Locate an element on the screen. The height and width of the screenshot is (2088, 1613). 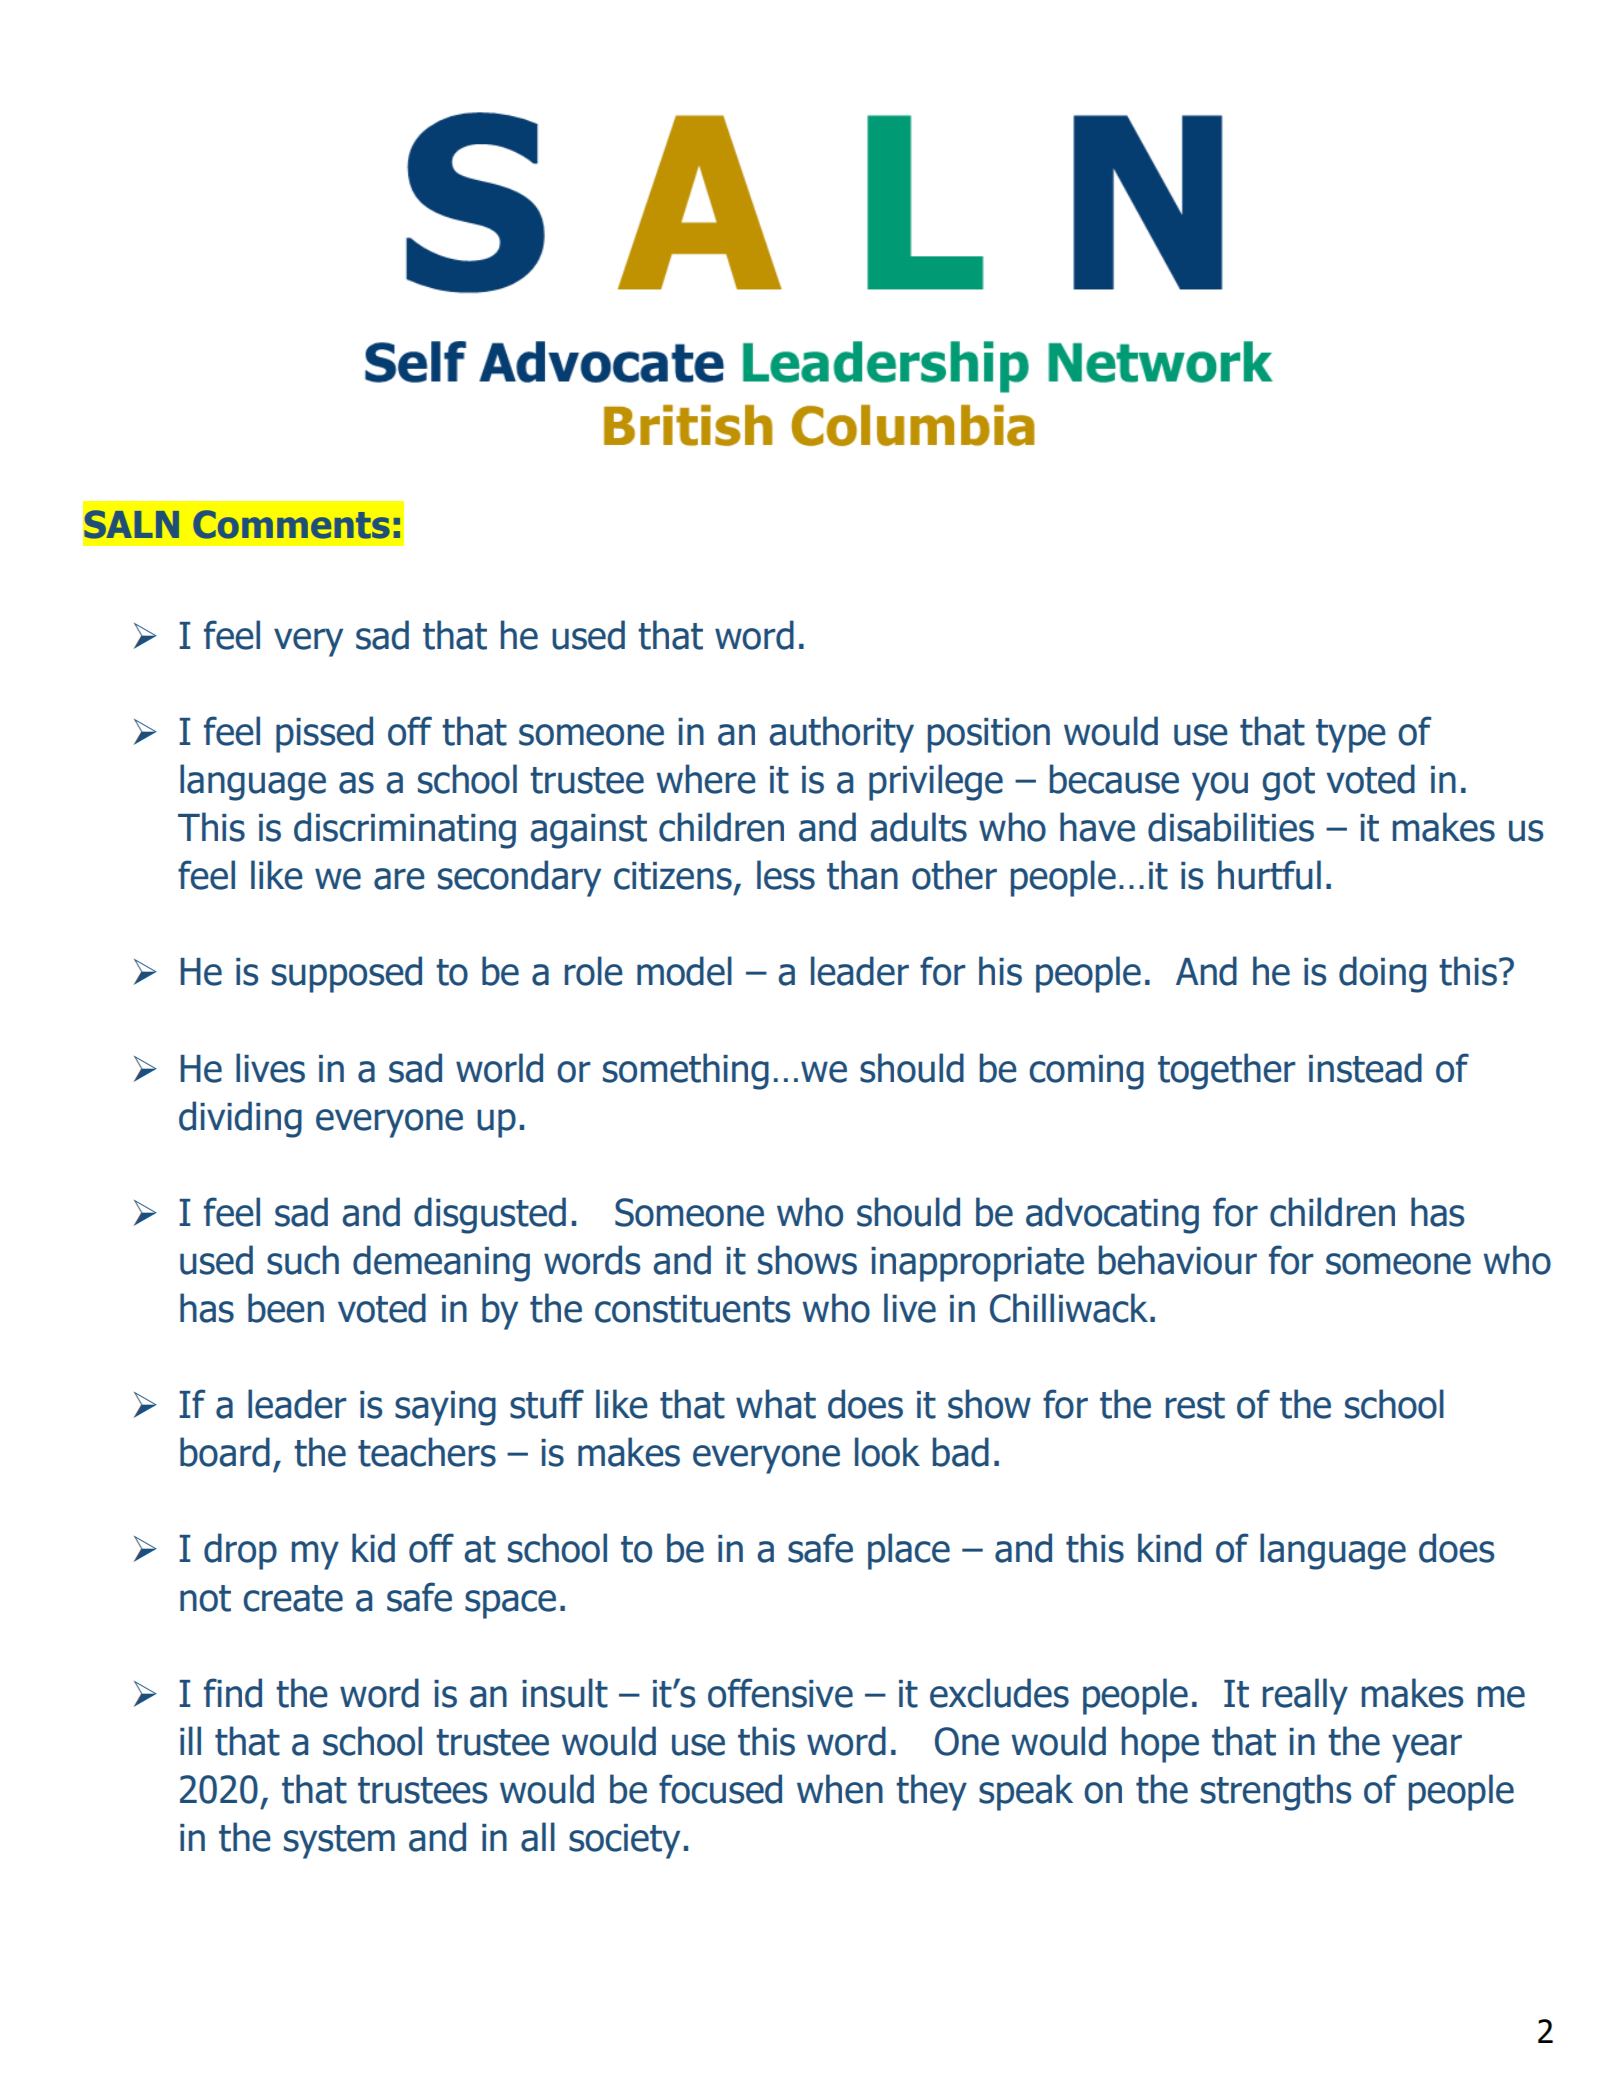
what is located at coordinates (776, 1404).
